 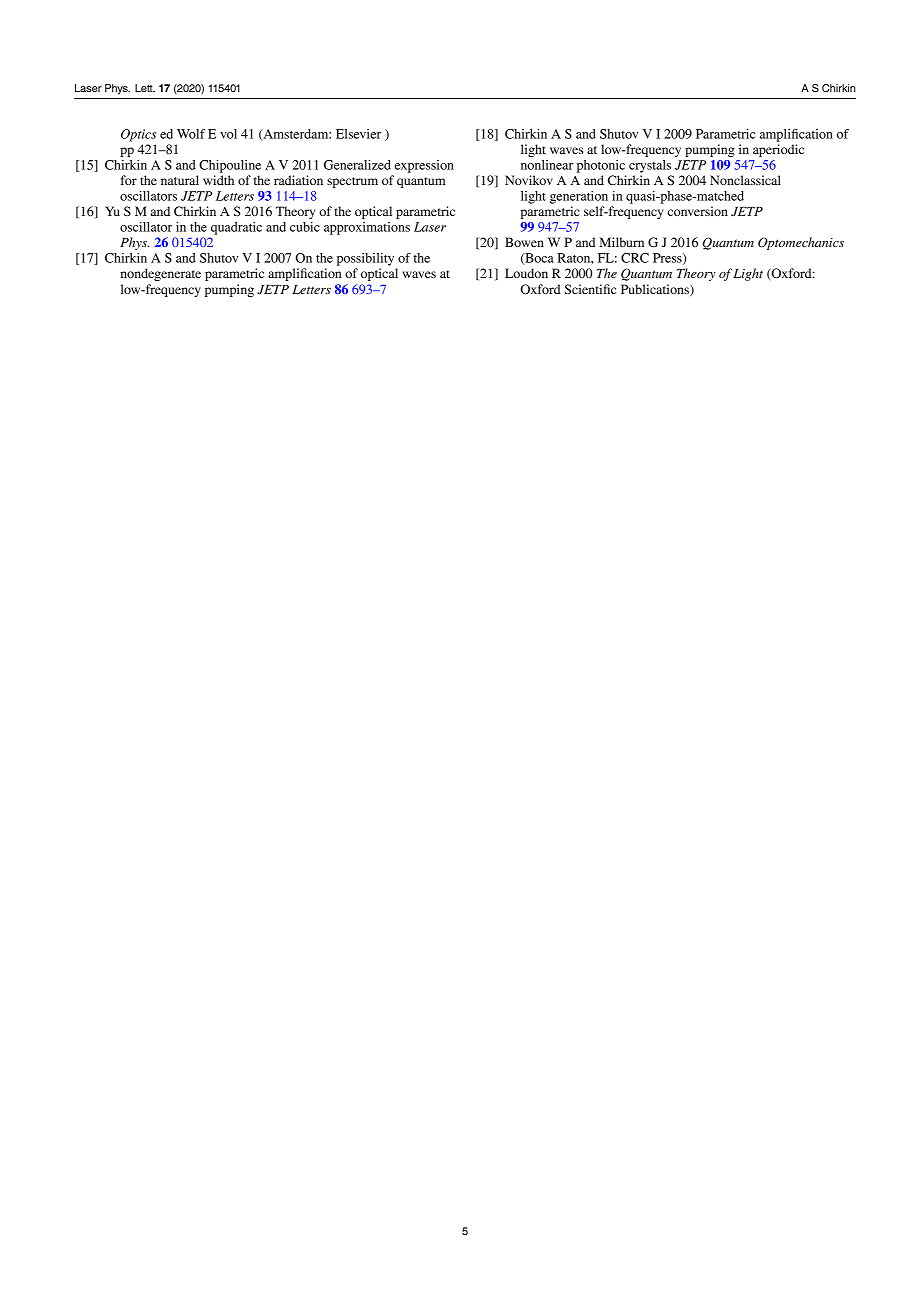 I want to click on approximations, so click(x=367, y=228).
